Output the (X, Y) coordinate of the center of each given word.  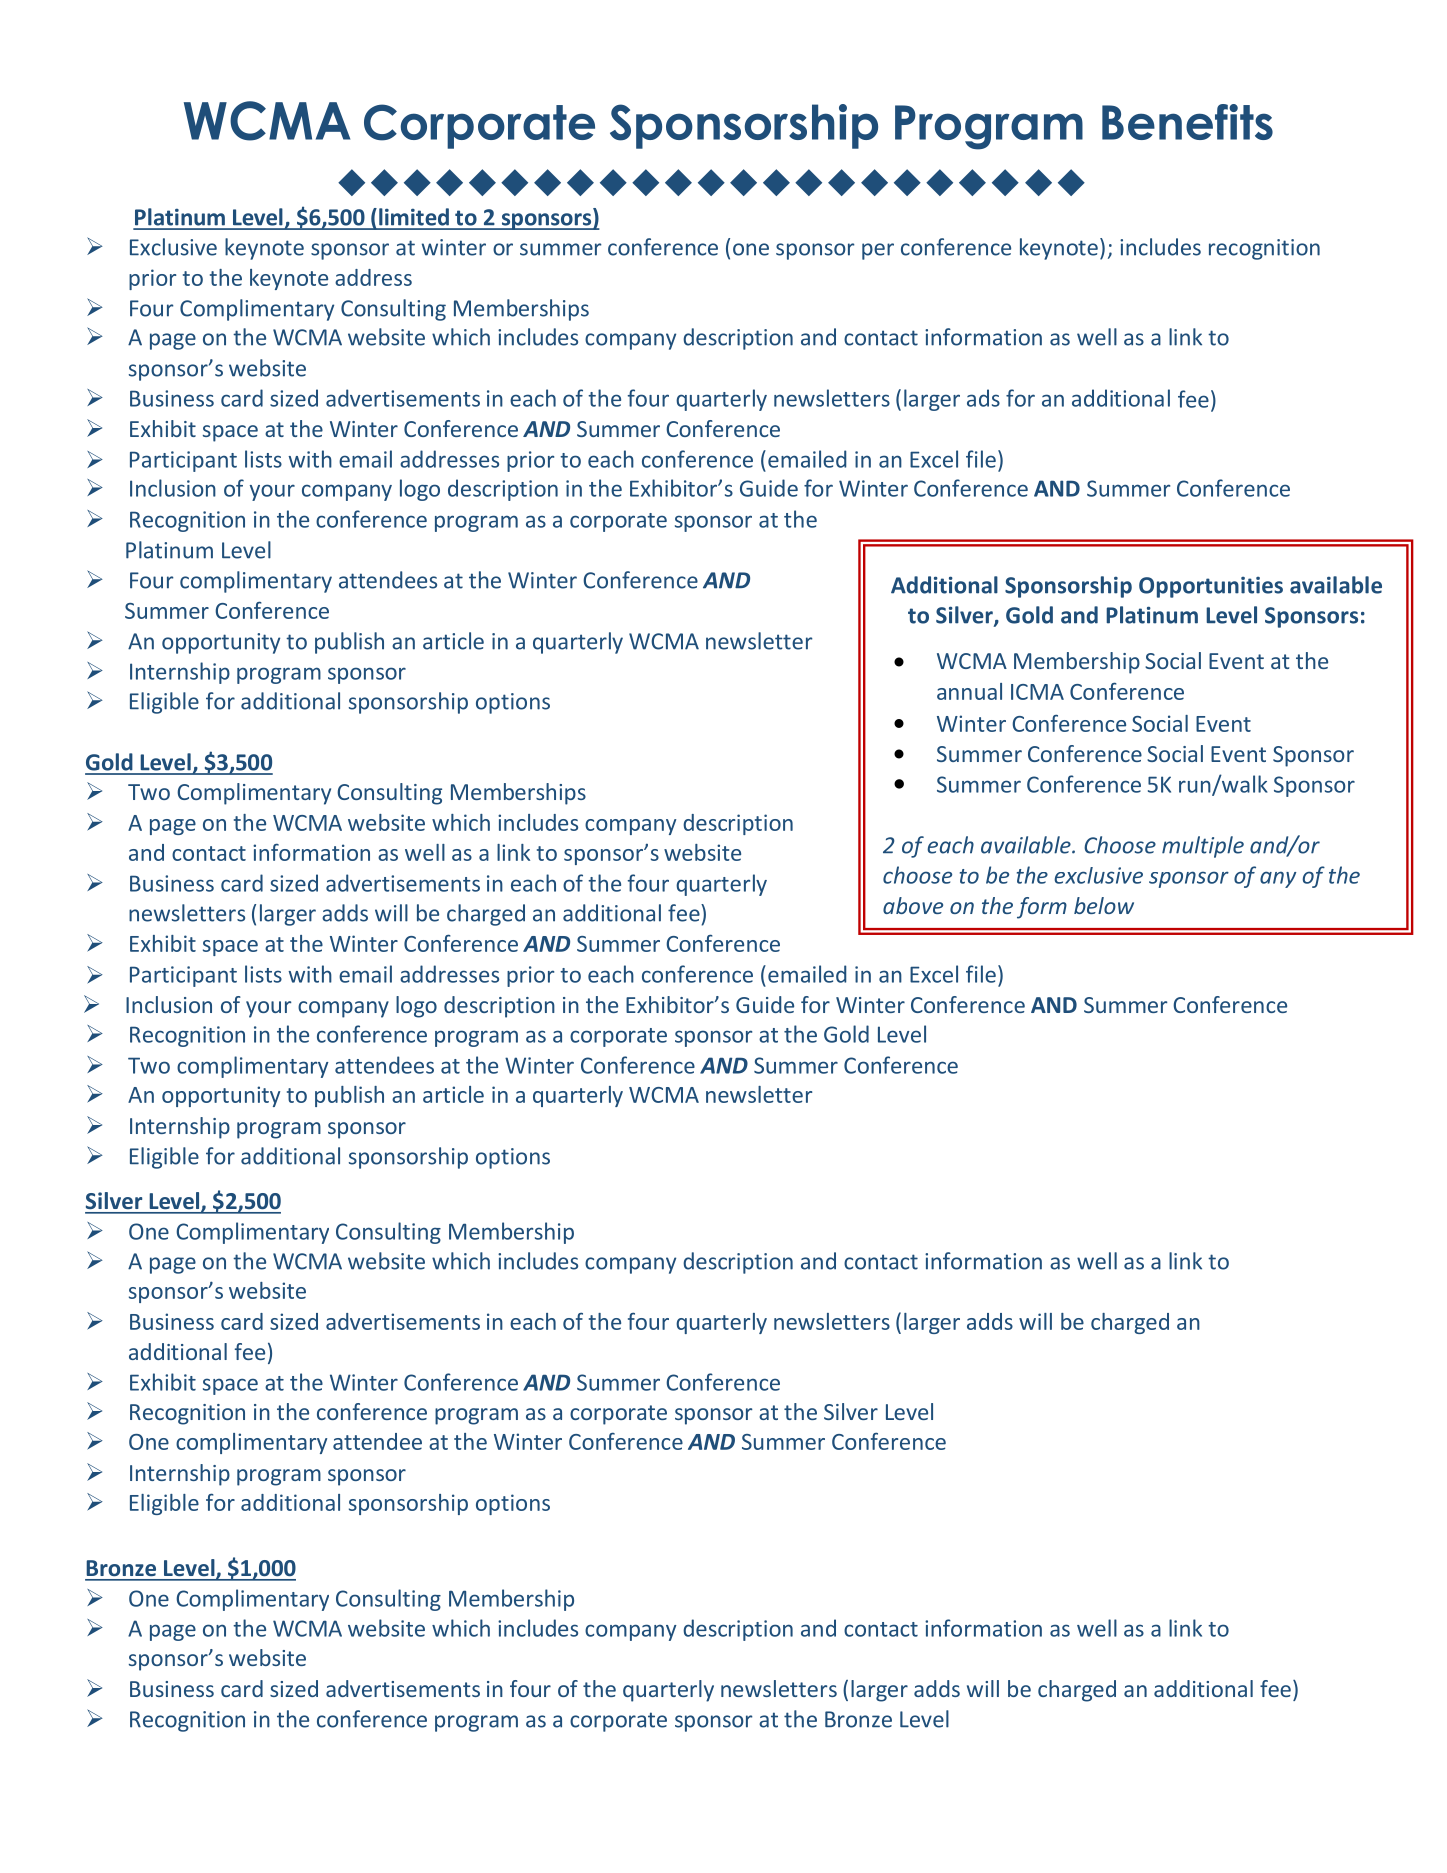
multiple (1203, 847)
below (1104, 905)
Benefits (1187, 122)
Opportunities (1211, 587)
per (878, 251)
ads (983, 398)
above (913, 905)
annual (969, 691)
